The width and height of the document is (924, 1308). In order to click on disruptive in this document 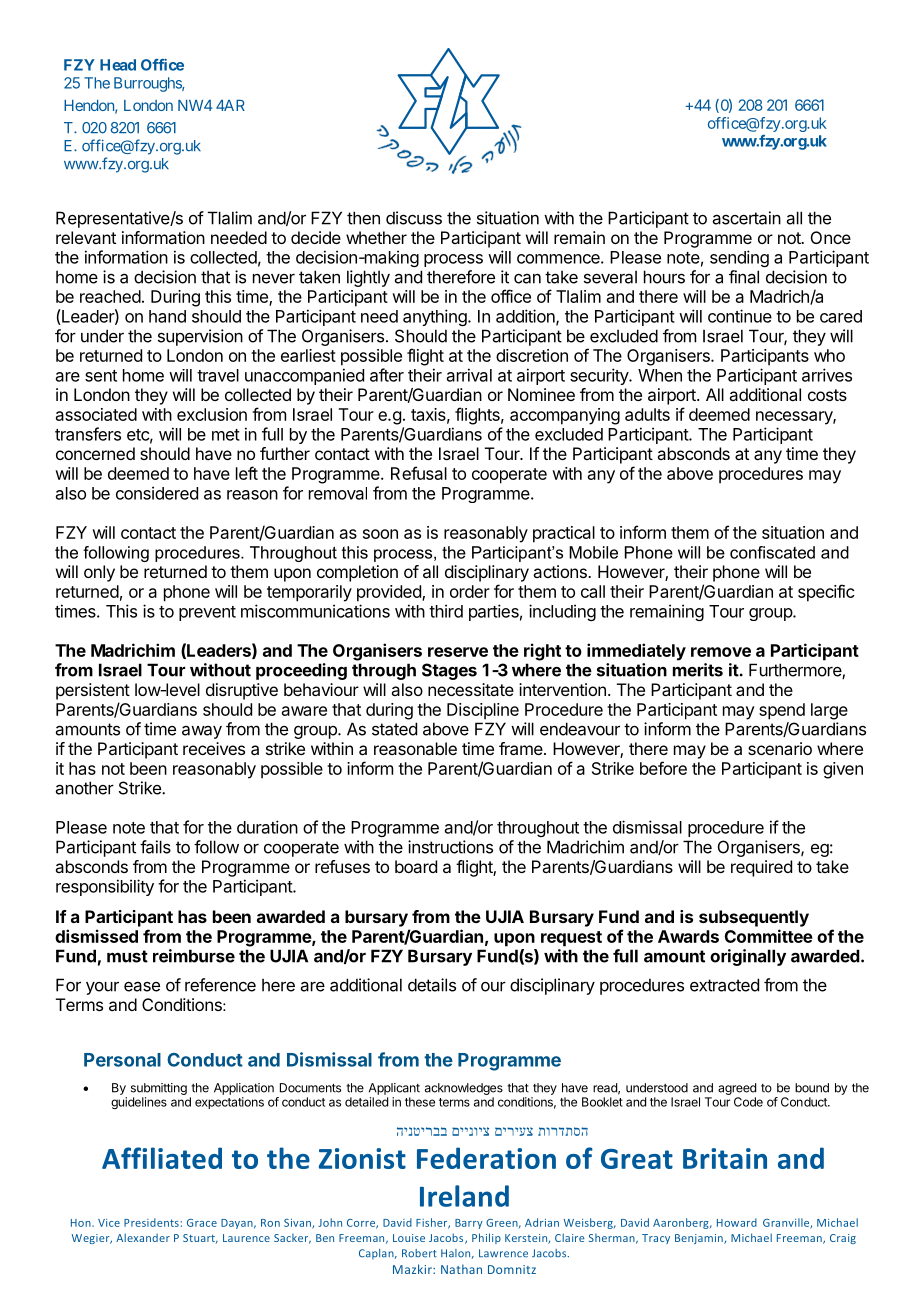, I will do `click(242, 691)`.
